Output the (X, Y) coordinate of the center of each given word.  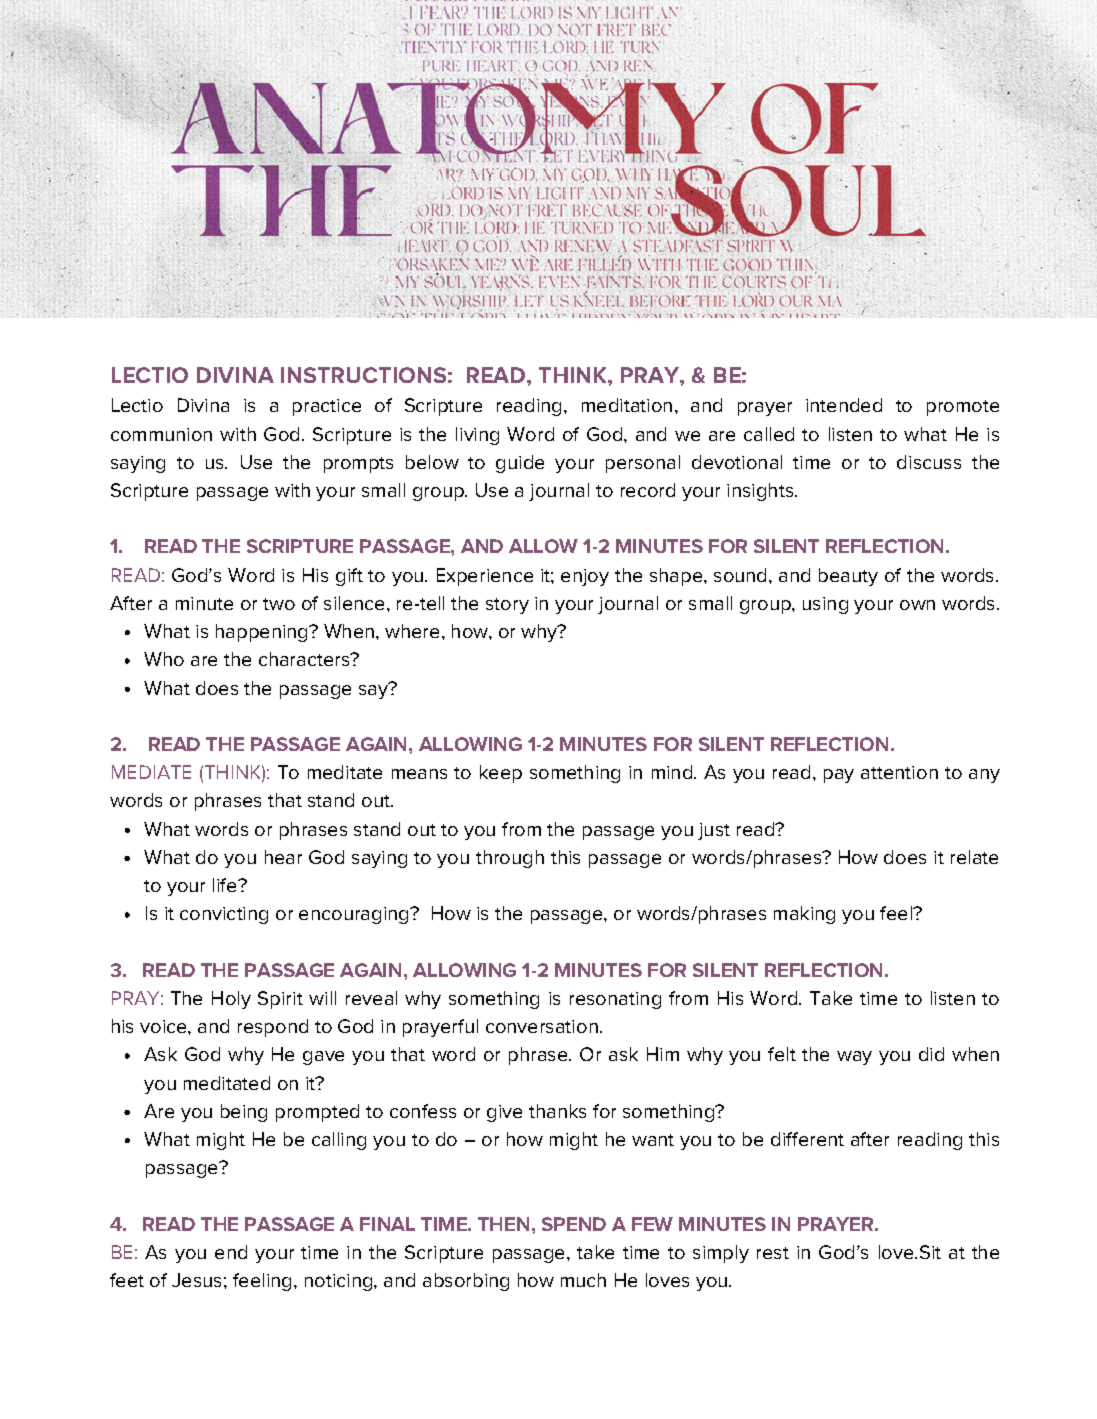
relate (974, 857)
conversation (542, 1026)
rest (773, 1253)
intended (844, 405)
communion (161, 434)
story (507, 606)
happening (263, 633)
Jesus (196, 1280)
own (917, 605)
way (854, 1058)
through (510, 859)
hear (283, 857)
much (583, 1280)
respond (273, 1028)
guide (520, 464)
